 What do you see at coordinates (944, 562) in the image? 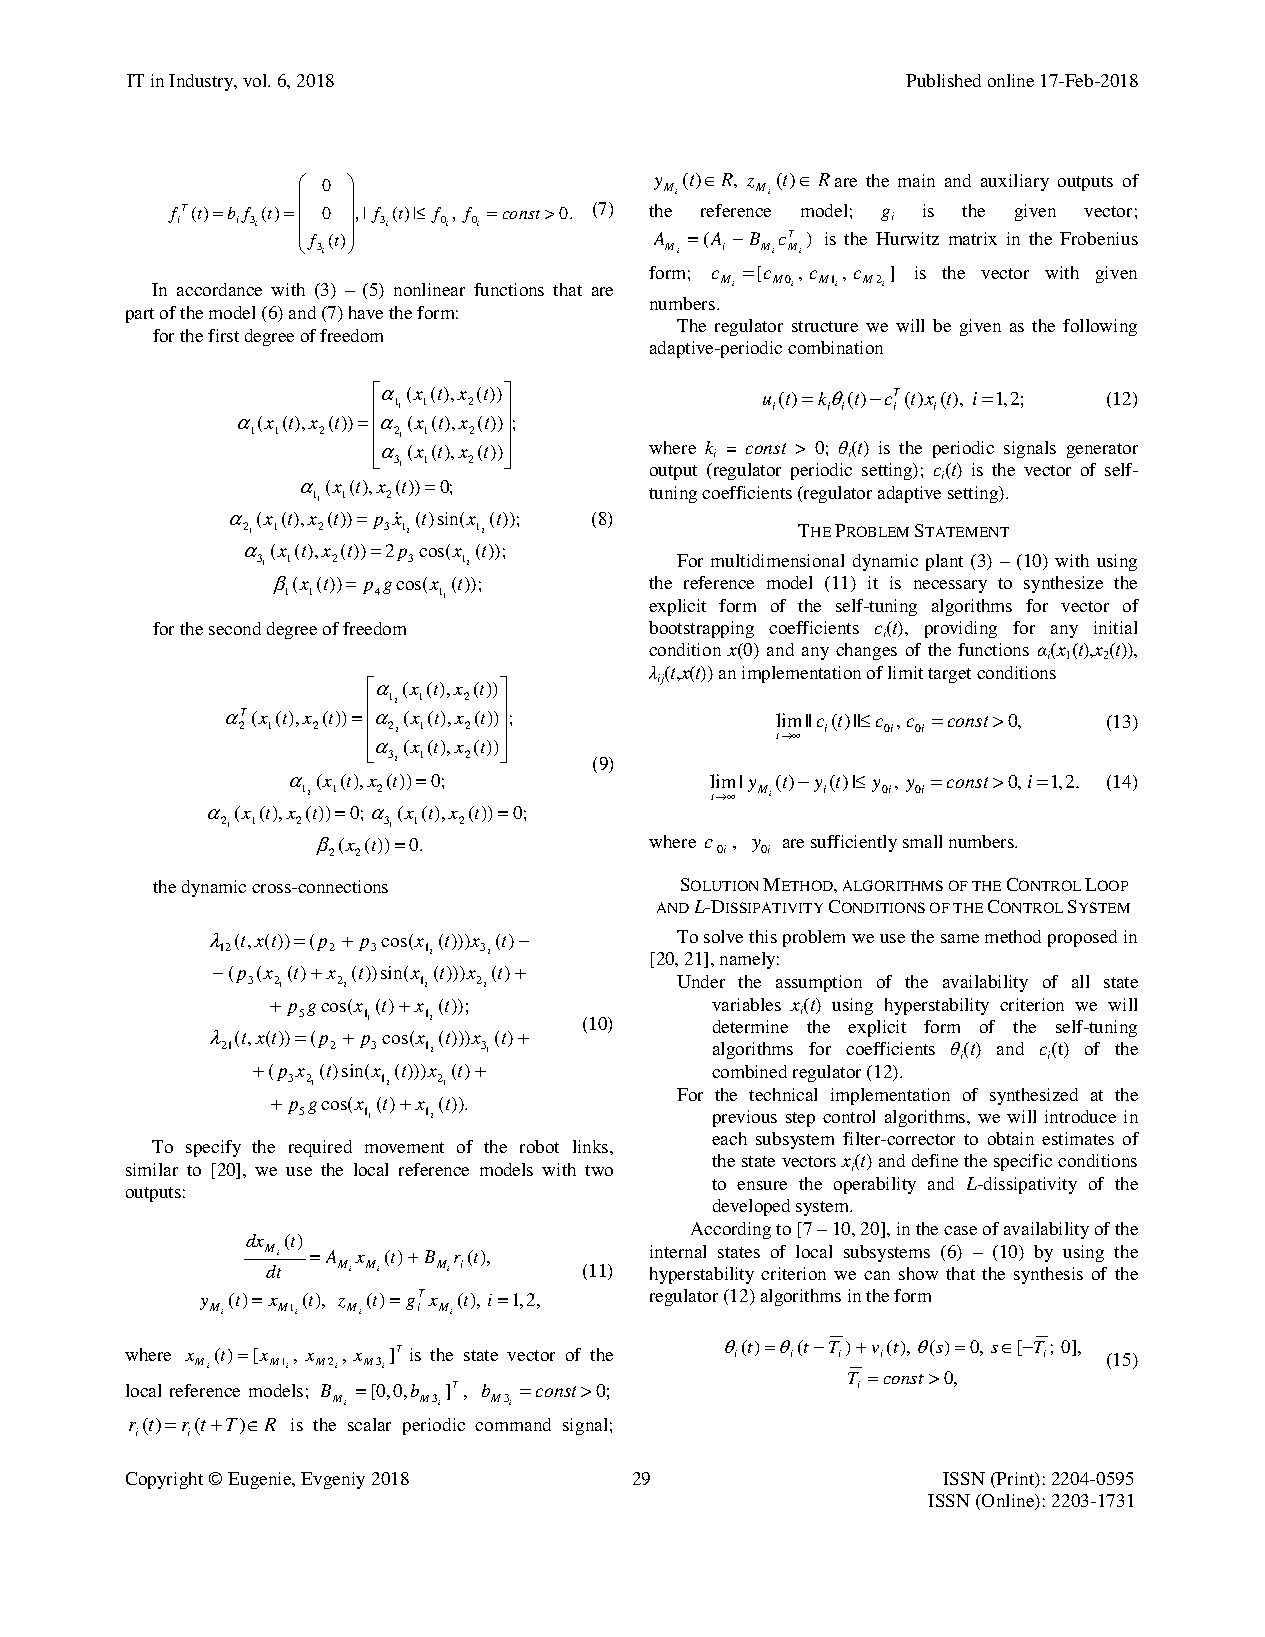
I see `plant` at bounding box center [944, 562].
